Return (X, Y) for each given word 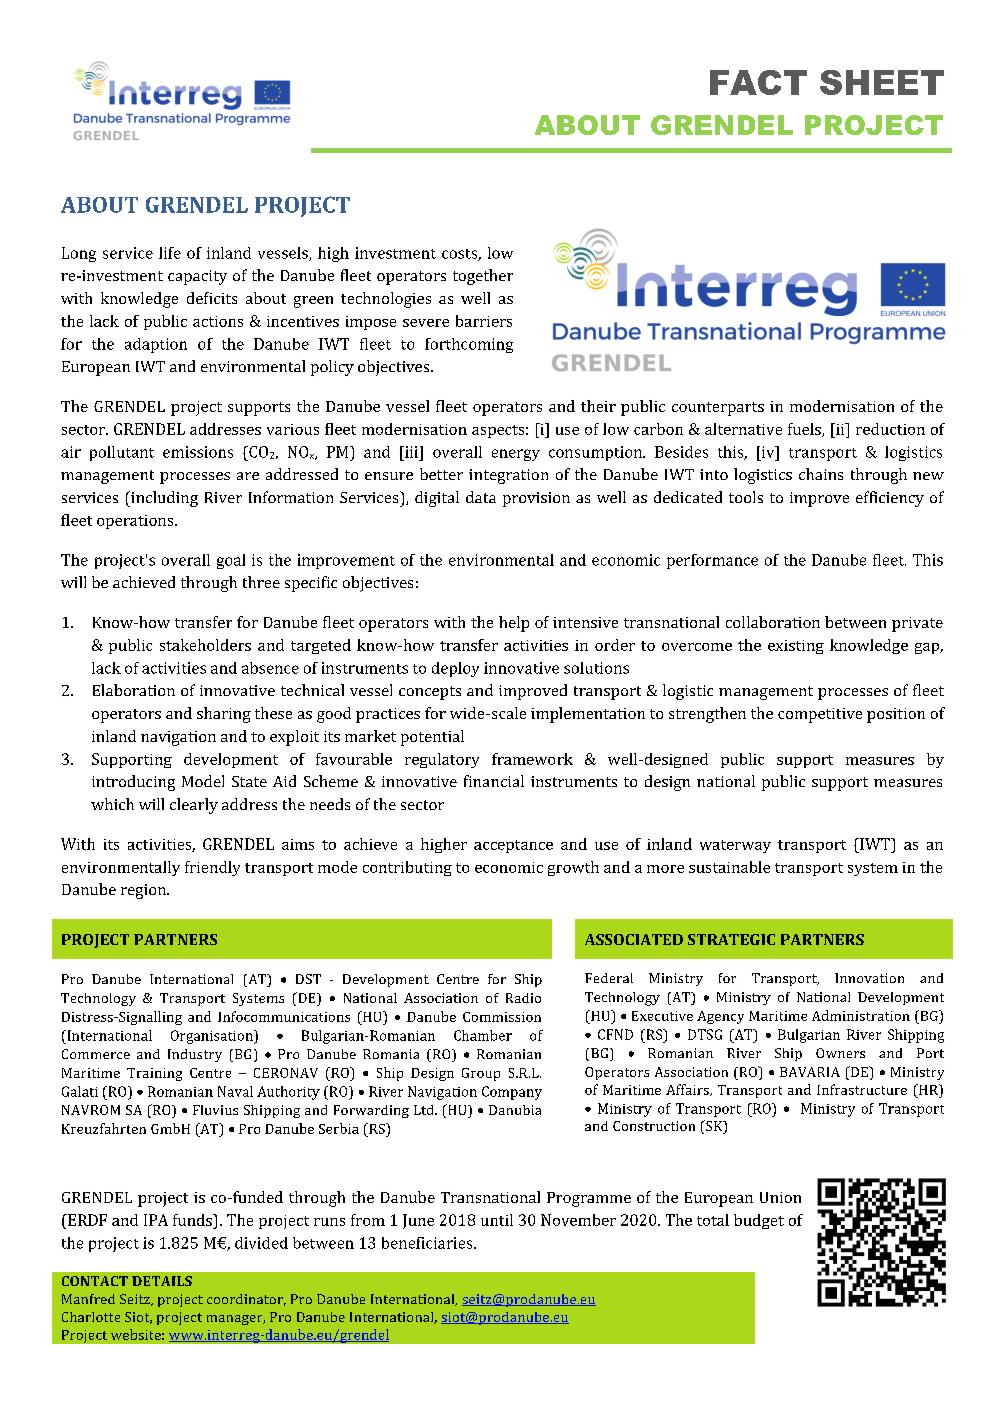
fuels (805, 430)
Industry (195, 1055)
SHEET (882, 82)
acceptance (513, 846)
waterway (735, 846)
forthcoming (469, 345)
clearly (194, 806)
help (514, 624)
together (483, 277)
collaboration (773, 622)
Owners (840, 1053)
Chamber (483, 1035)
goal (231, 561)
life (170, 253)
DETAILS (162, 1281)
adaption (156, 345)
